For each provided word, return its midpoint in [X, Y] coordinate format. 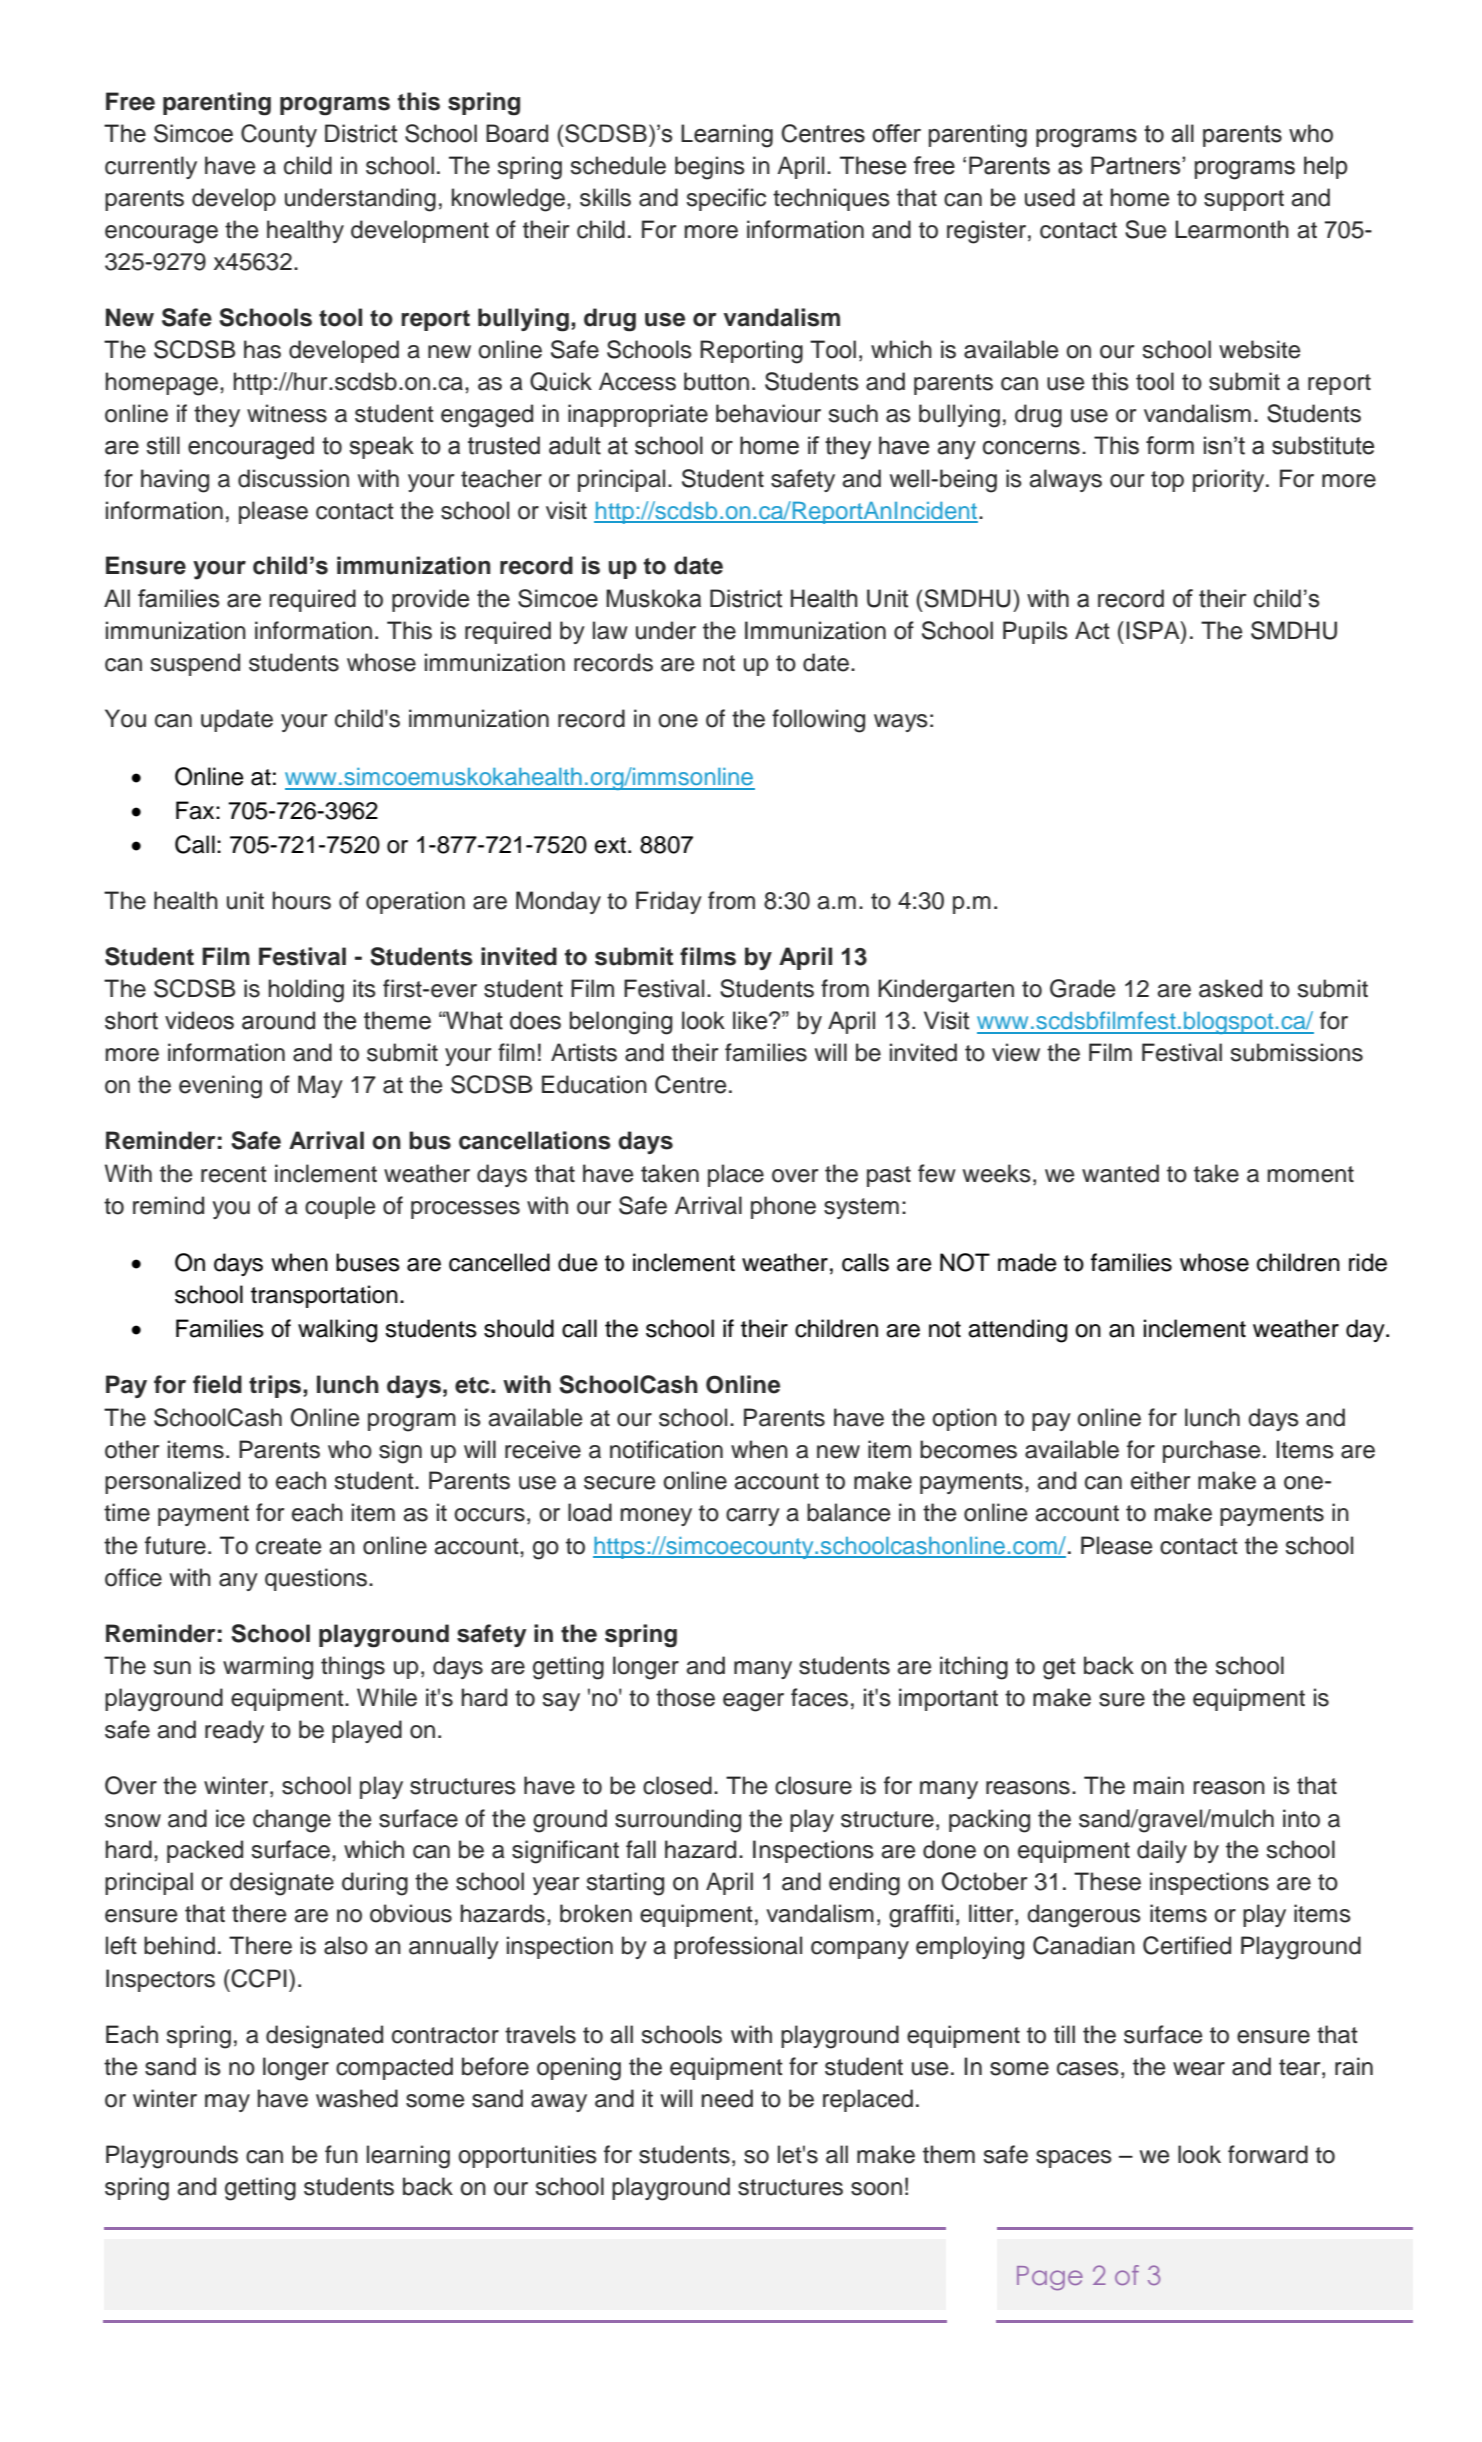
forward [1268, 2154]
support [1244, 200]
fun [341, 2154]
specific [726, 199]
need [727, 2098]
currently [151, 167]
